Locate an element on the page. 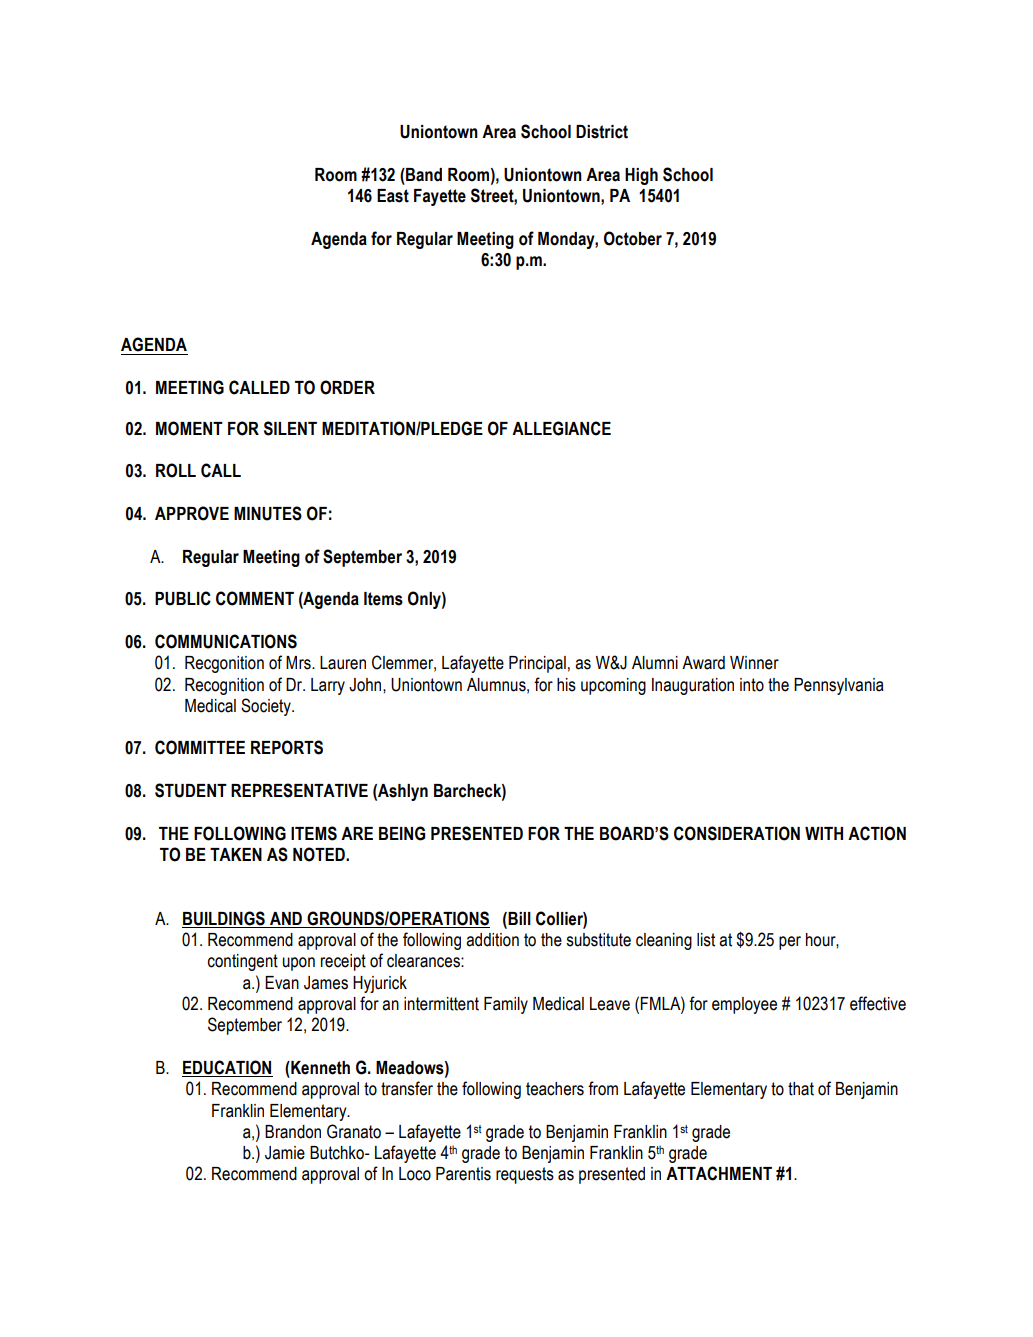 Image resolution: width=1033 pixels, height=1337 pixels. East is located at coordinates (393, 196).
